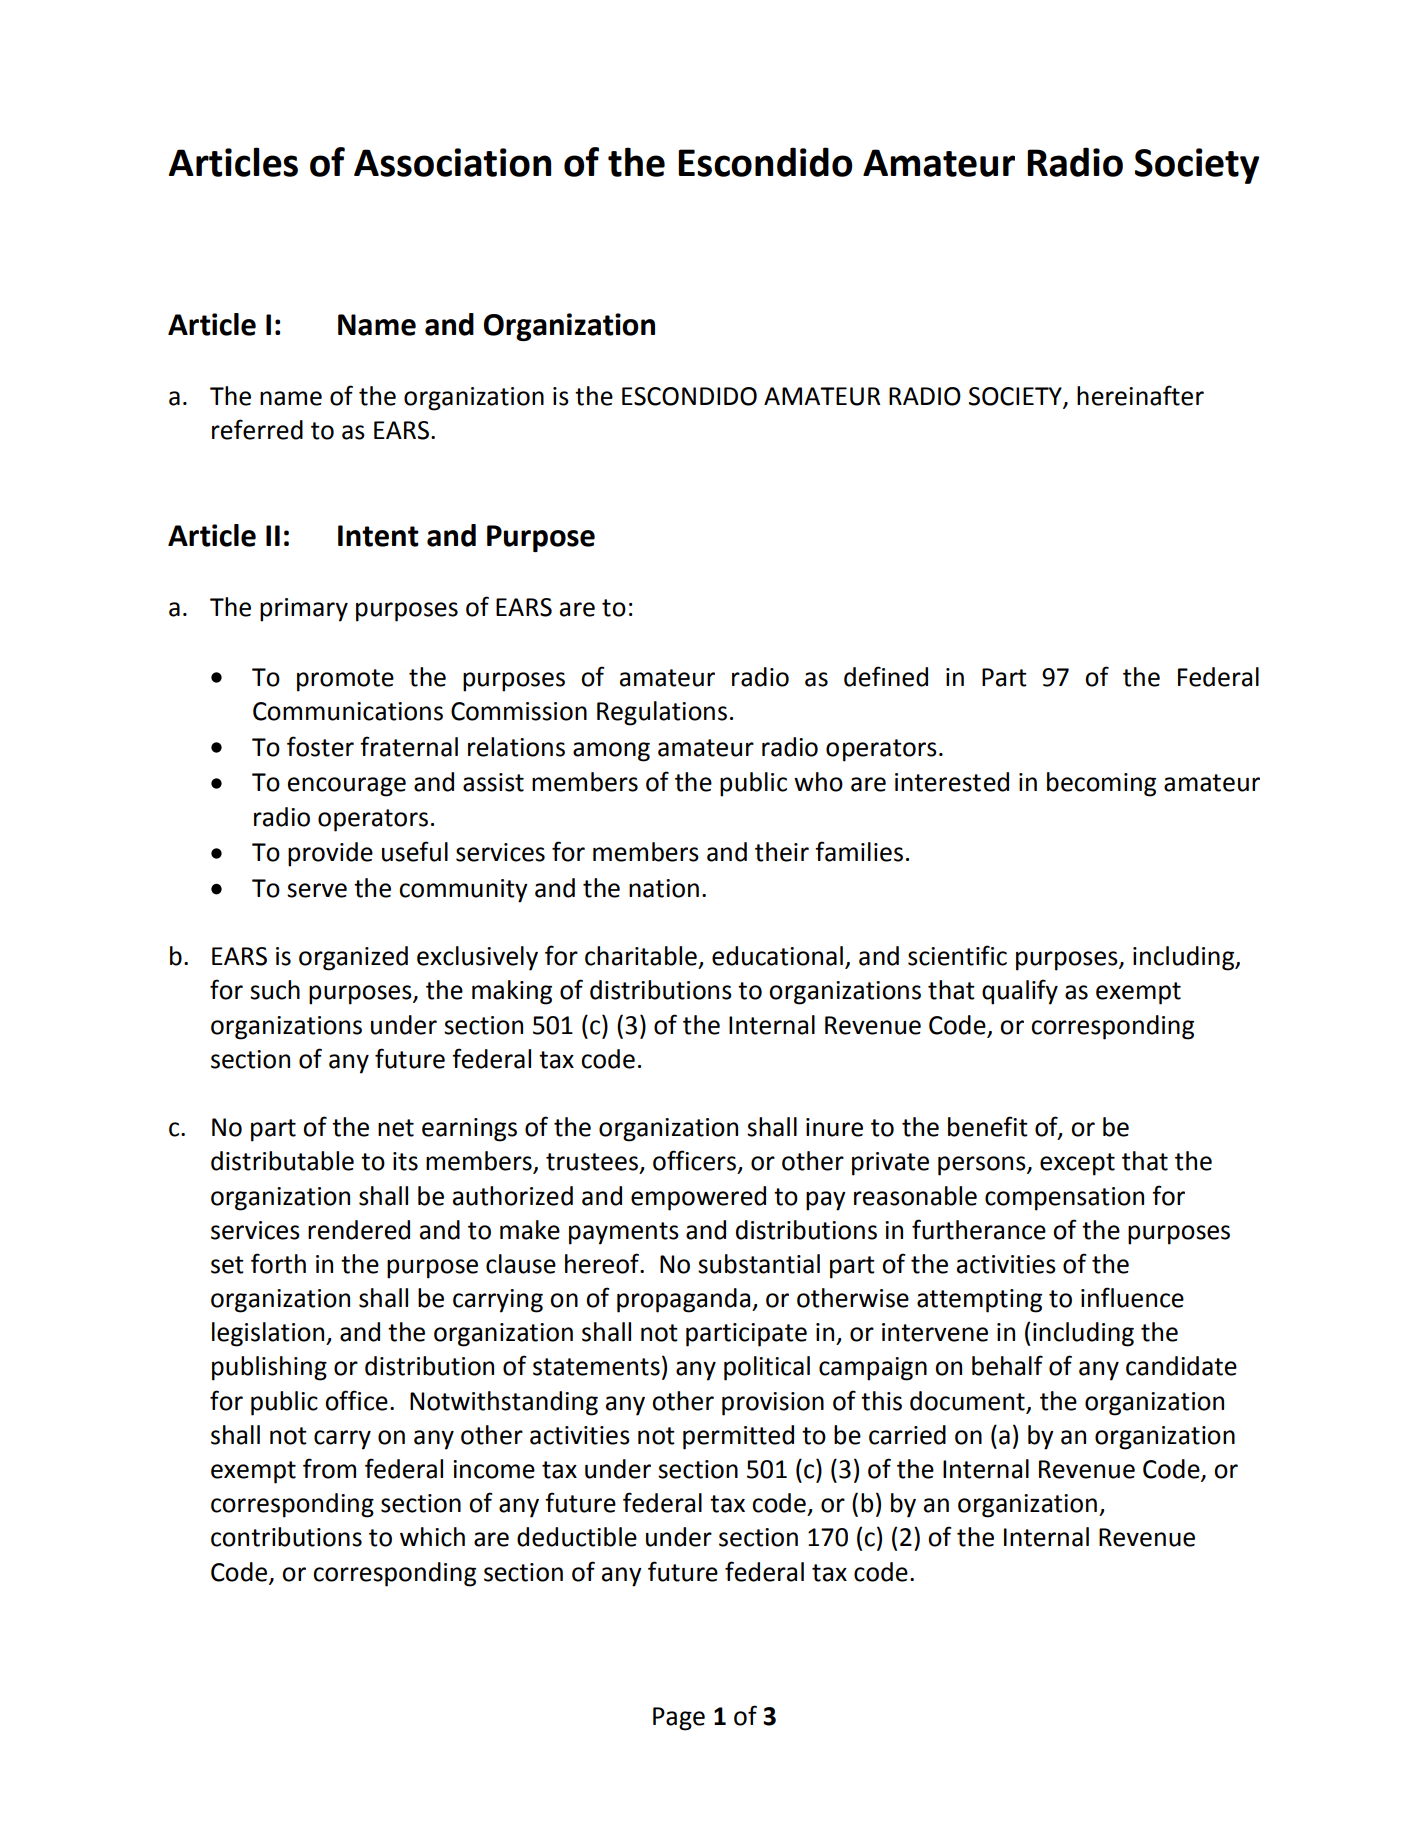 Image resolution: width=1428 pixels, height=1848 pixels. What do you see at coordinates (452, 162) in the page?
I see `Association` at bounding box center [452, 162].
